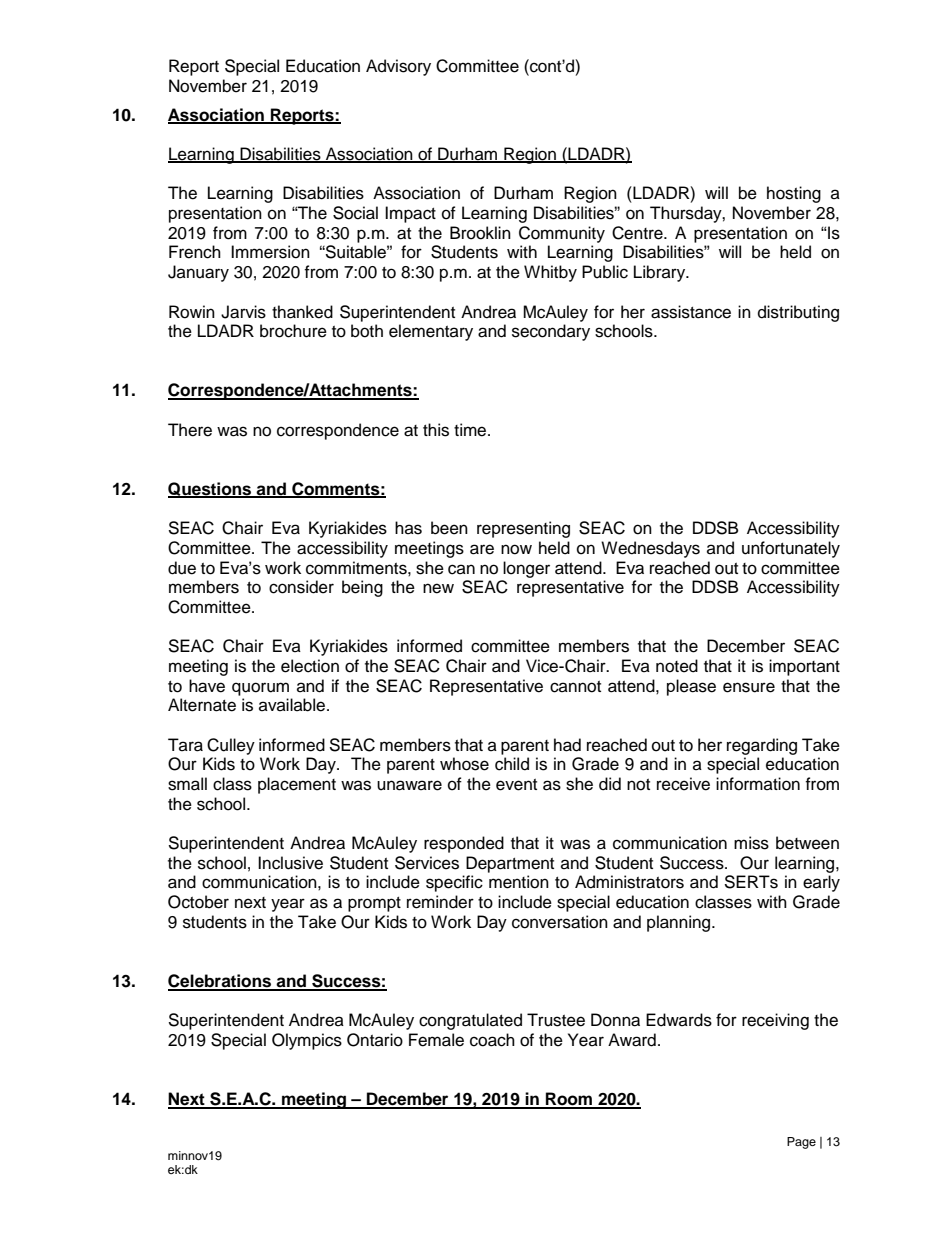 The image size is (952, 1233). What do you see at coordinates (307, 1041) in the screenshot?
I see `Olympics` at bounding box center [307, 1041].
